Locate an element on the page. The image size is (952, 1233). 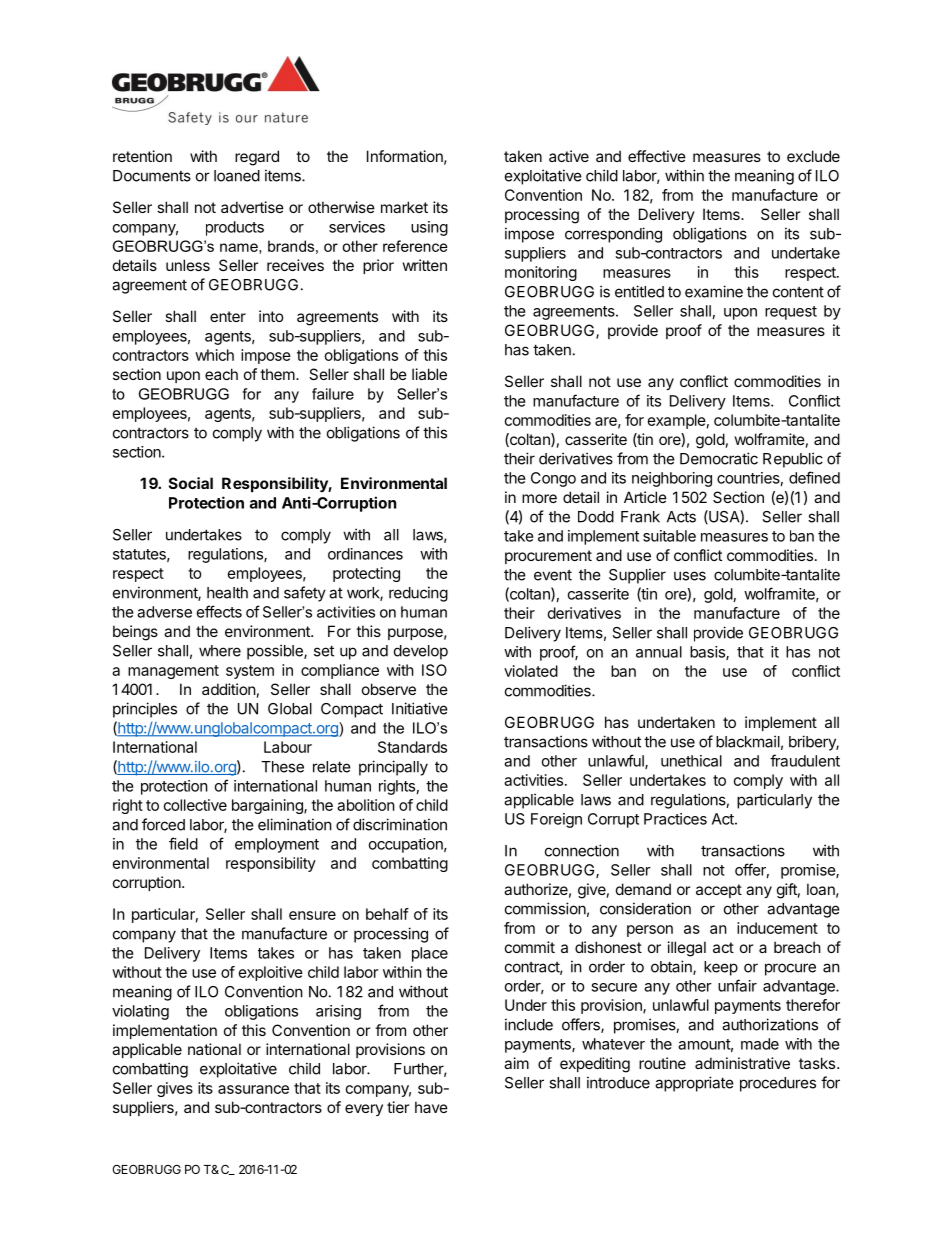
advertise is located at coordinates (252, 207).
